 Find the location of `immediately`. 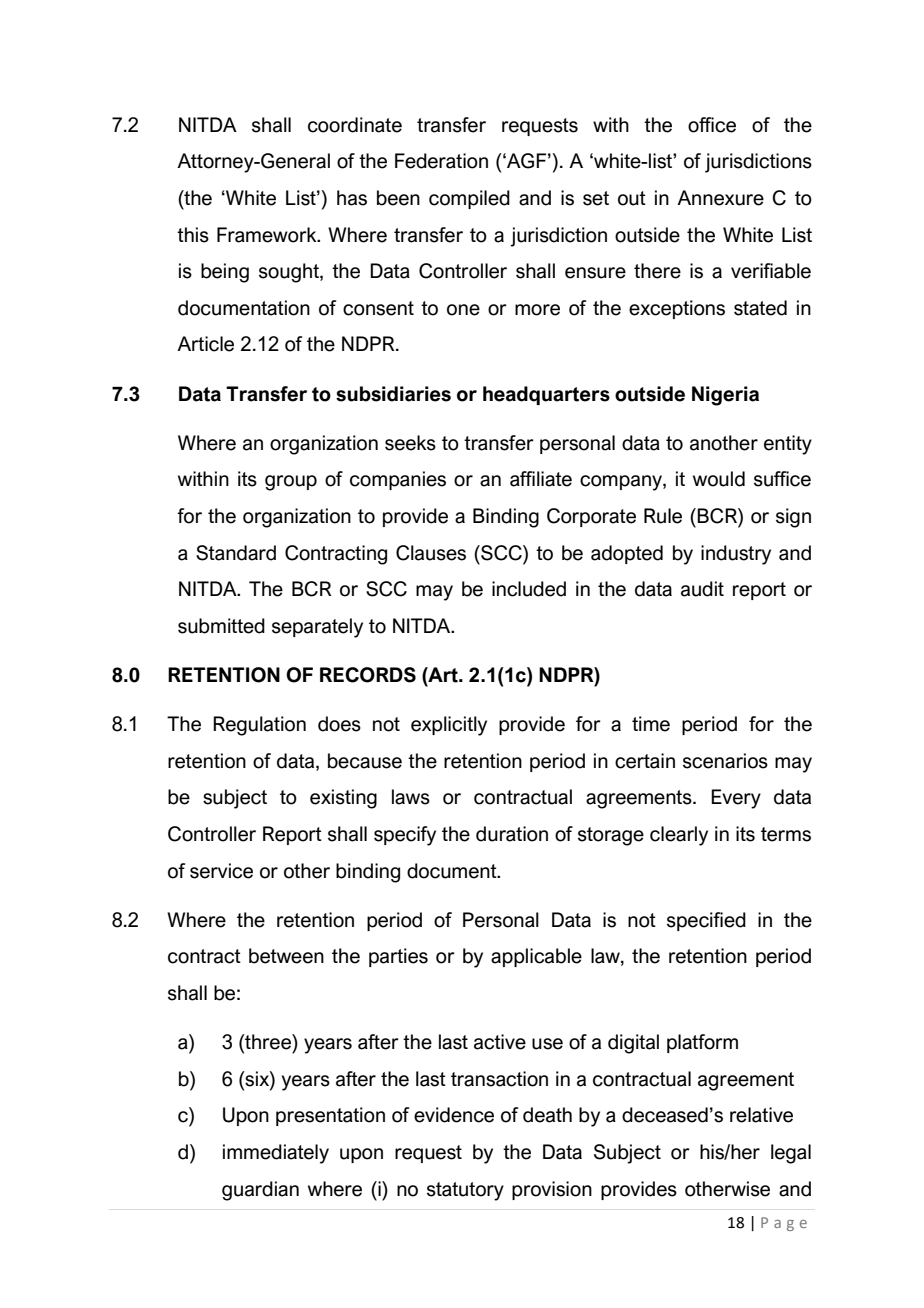

immediately is located at coordinates (276, 1154).
